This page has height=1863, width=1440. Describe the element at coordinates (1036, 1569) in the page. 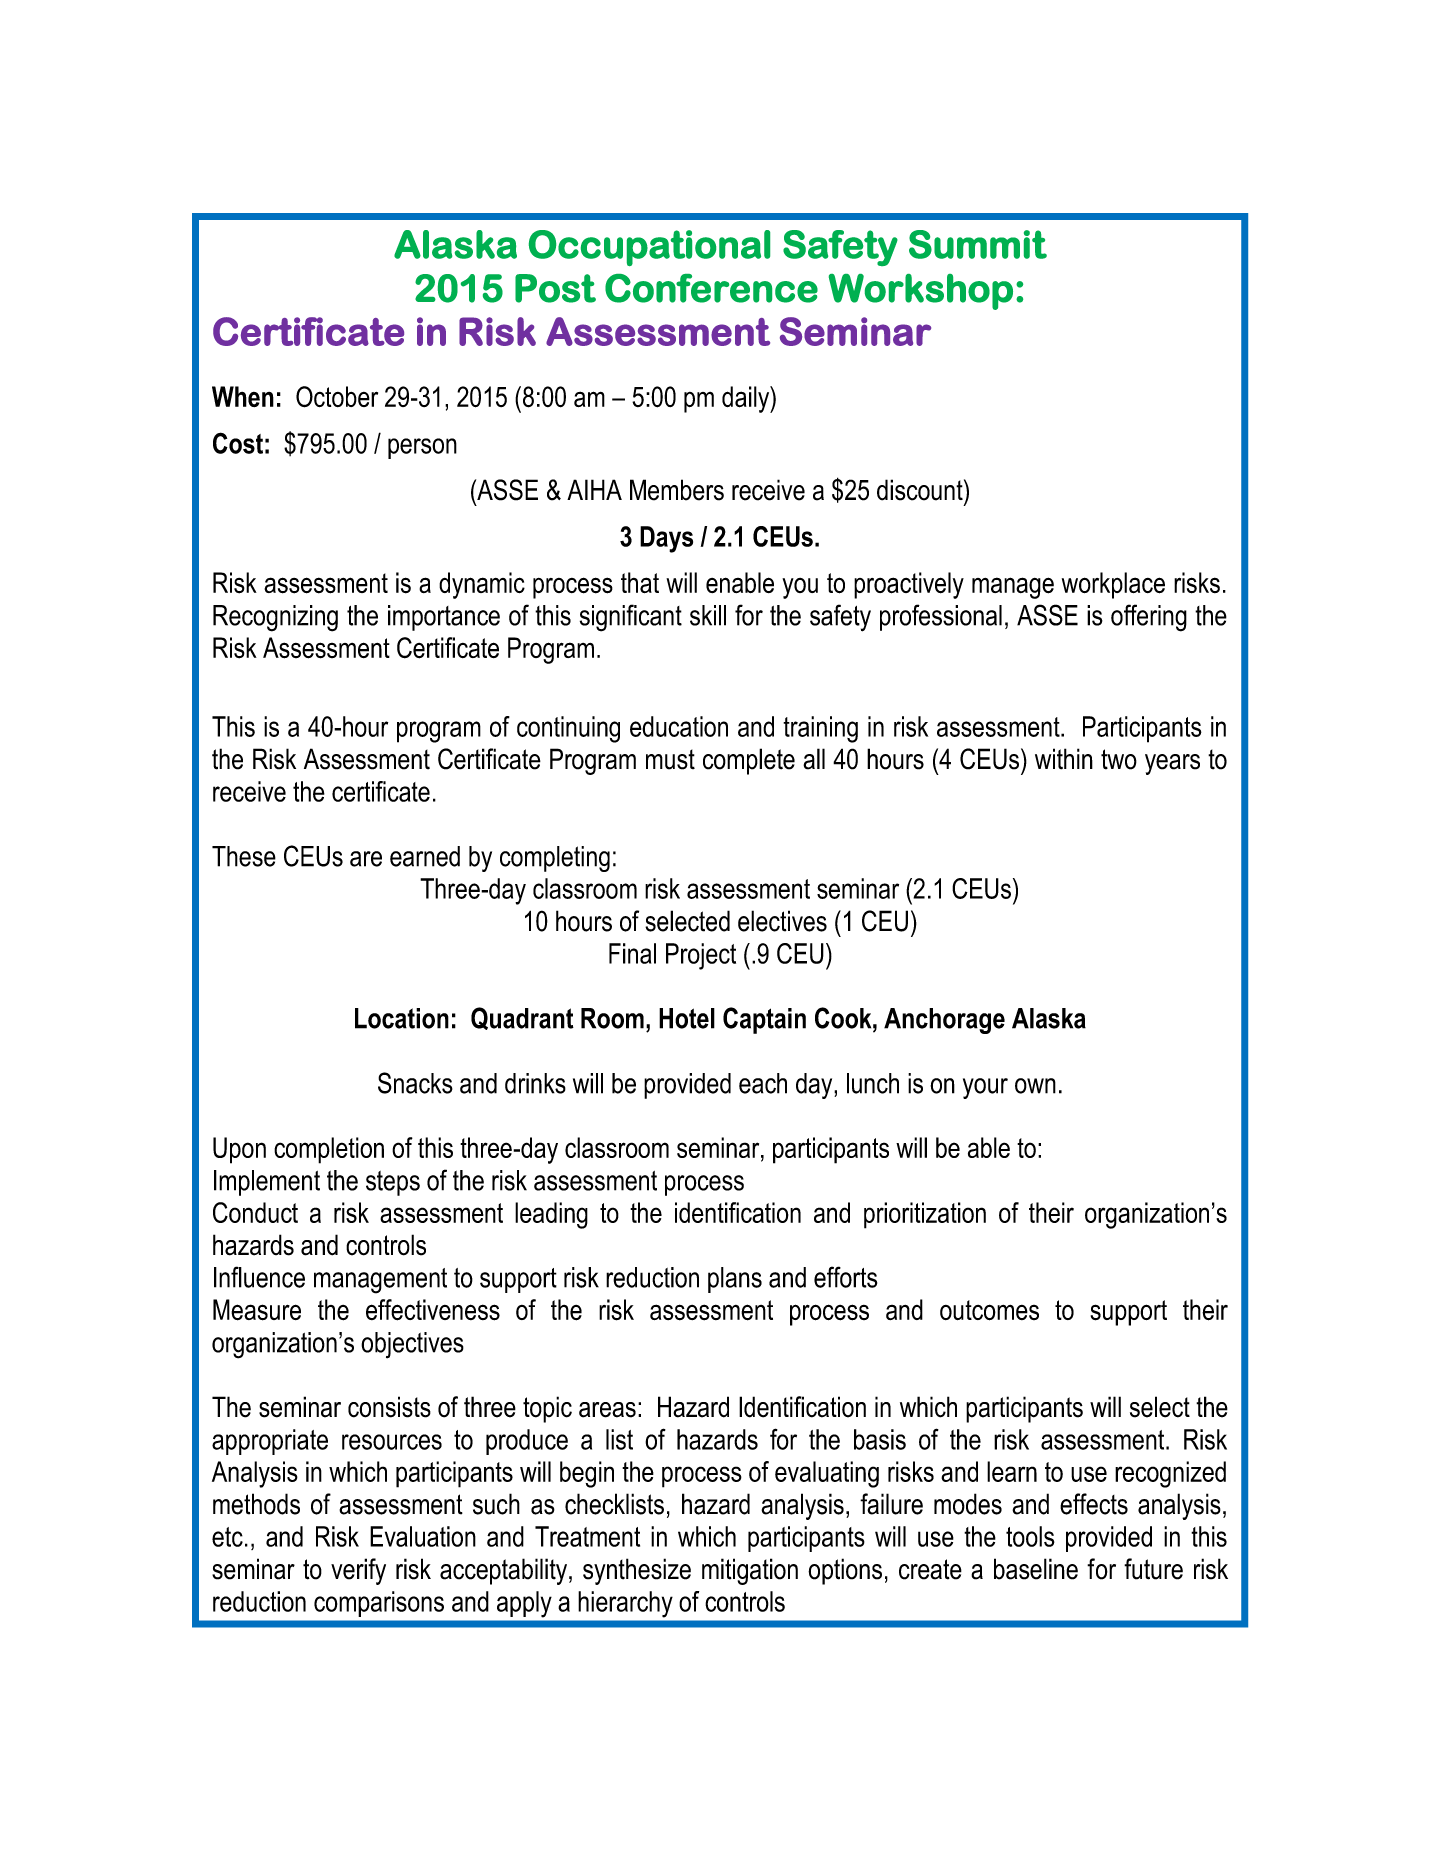

I see `baseline` at that location.
